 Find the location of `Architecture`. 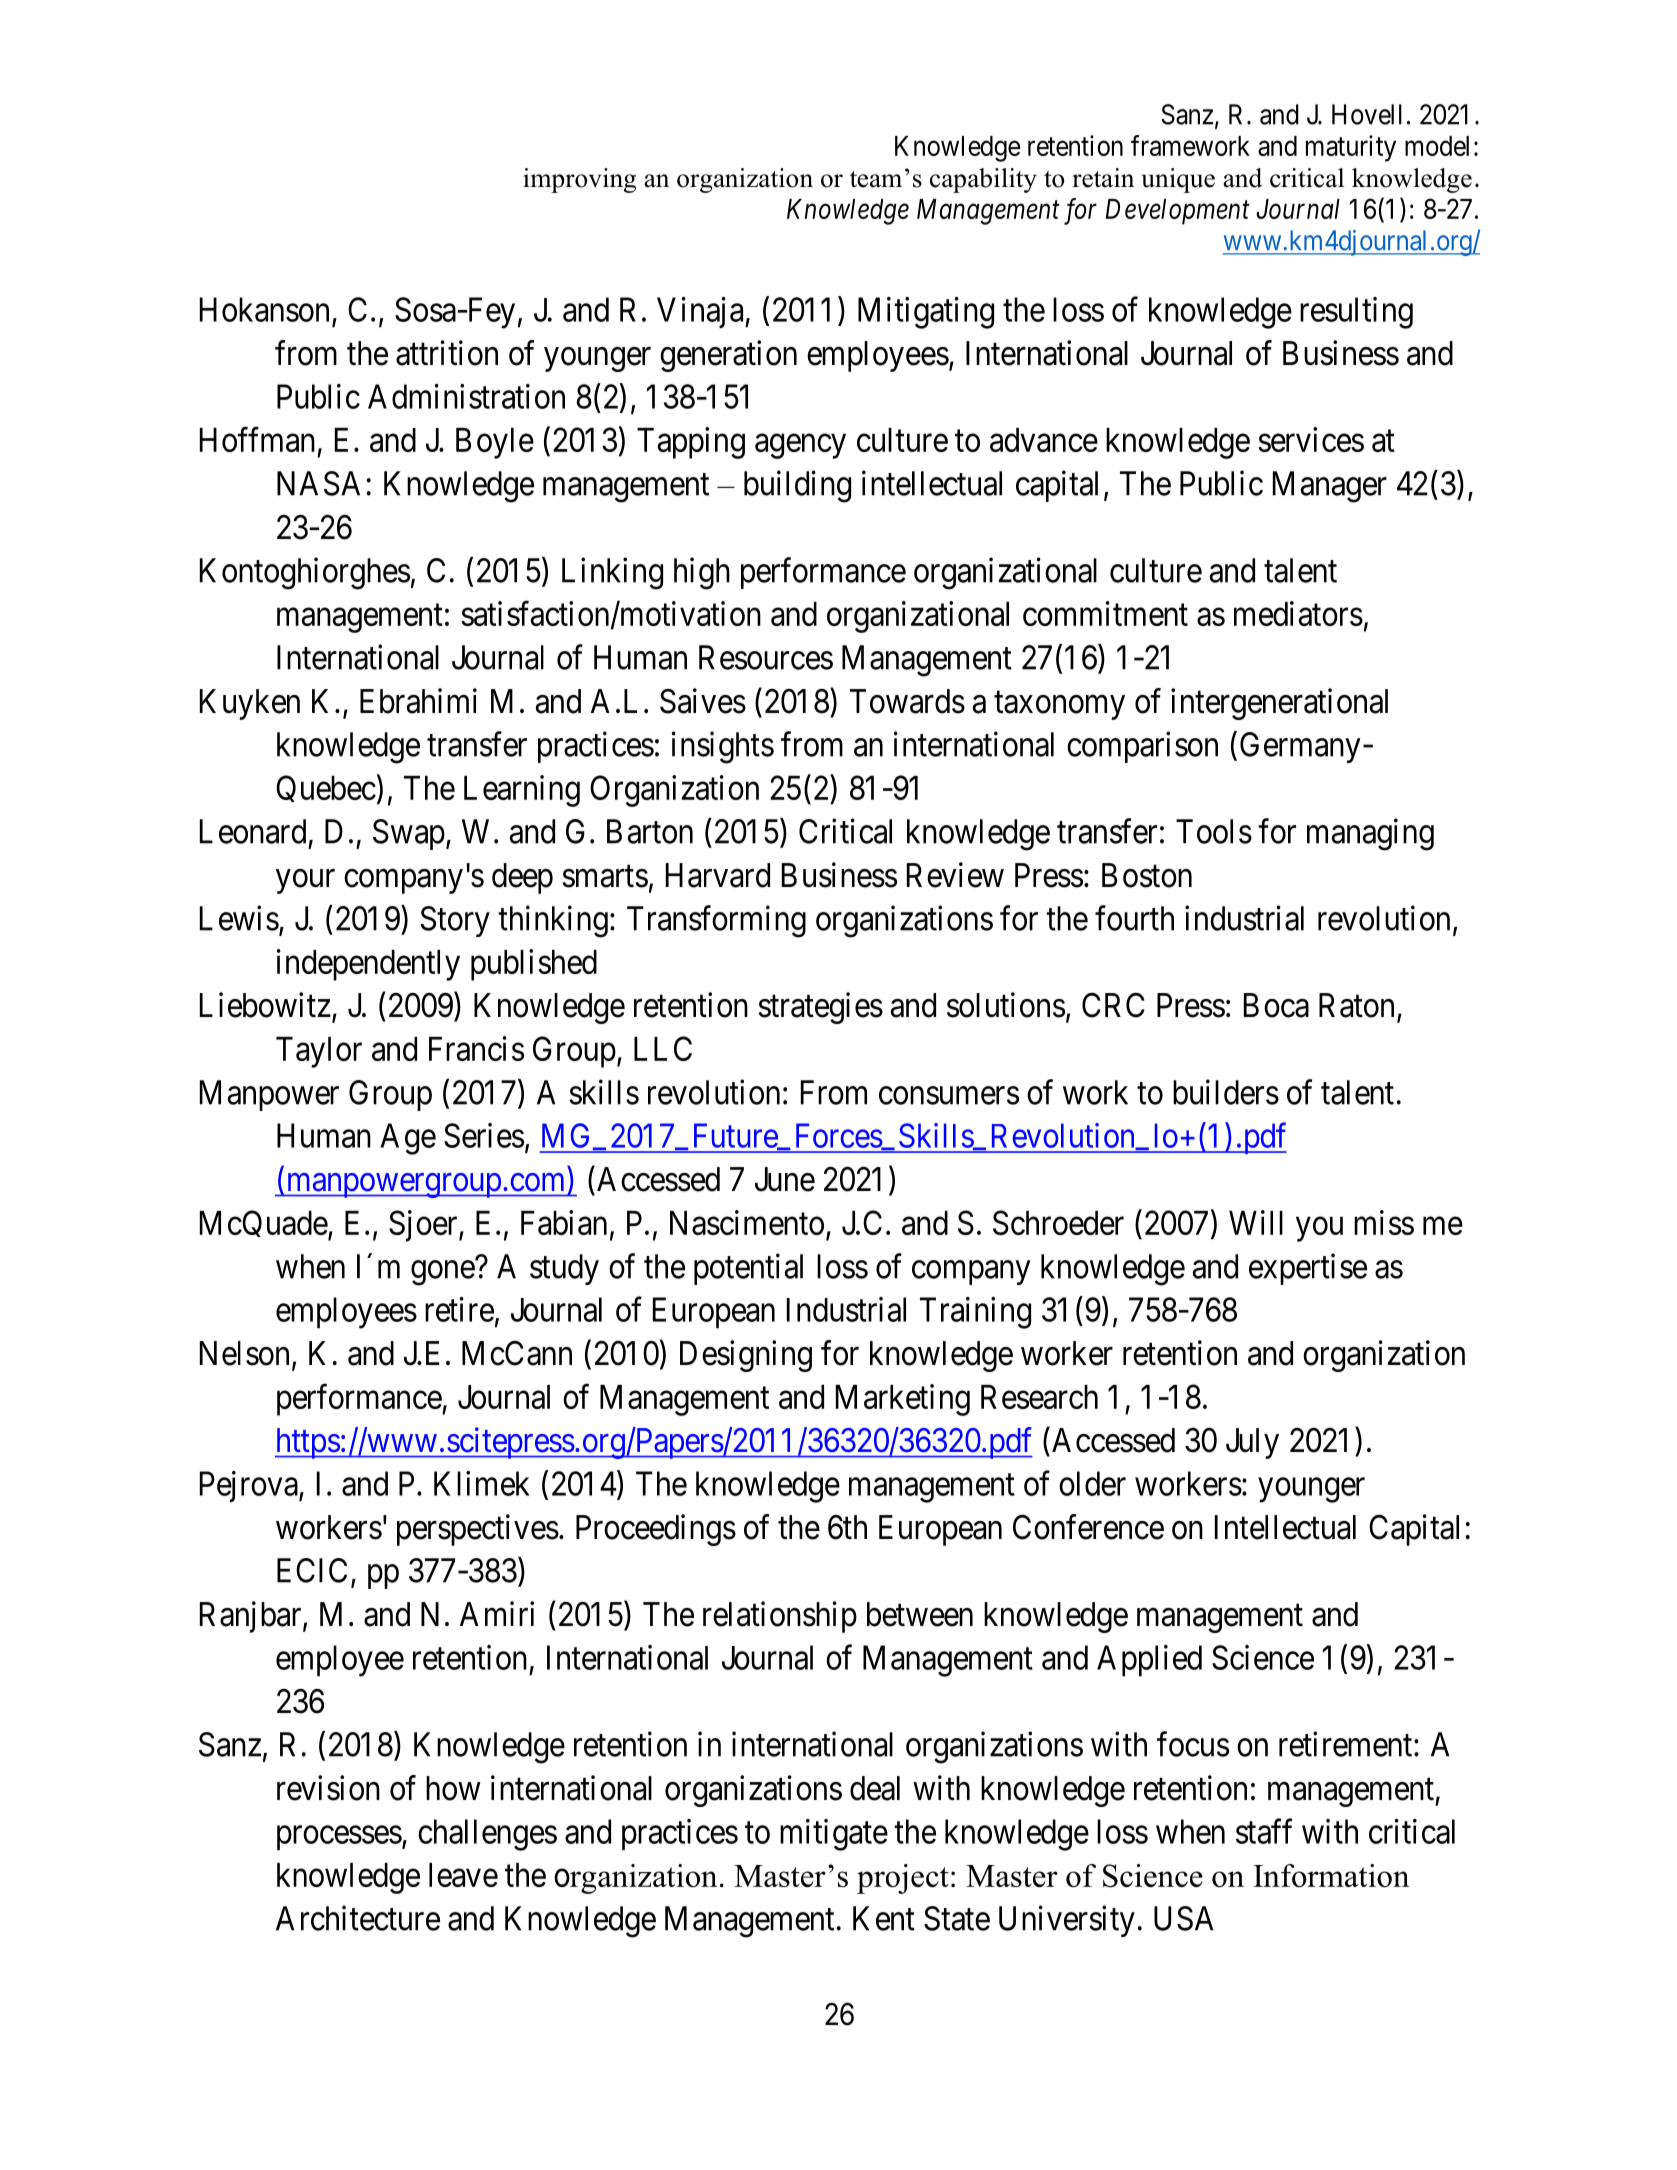

Architecture is located at coordinates (358, 1918).
